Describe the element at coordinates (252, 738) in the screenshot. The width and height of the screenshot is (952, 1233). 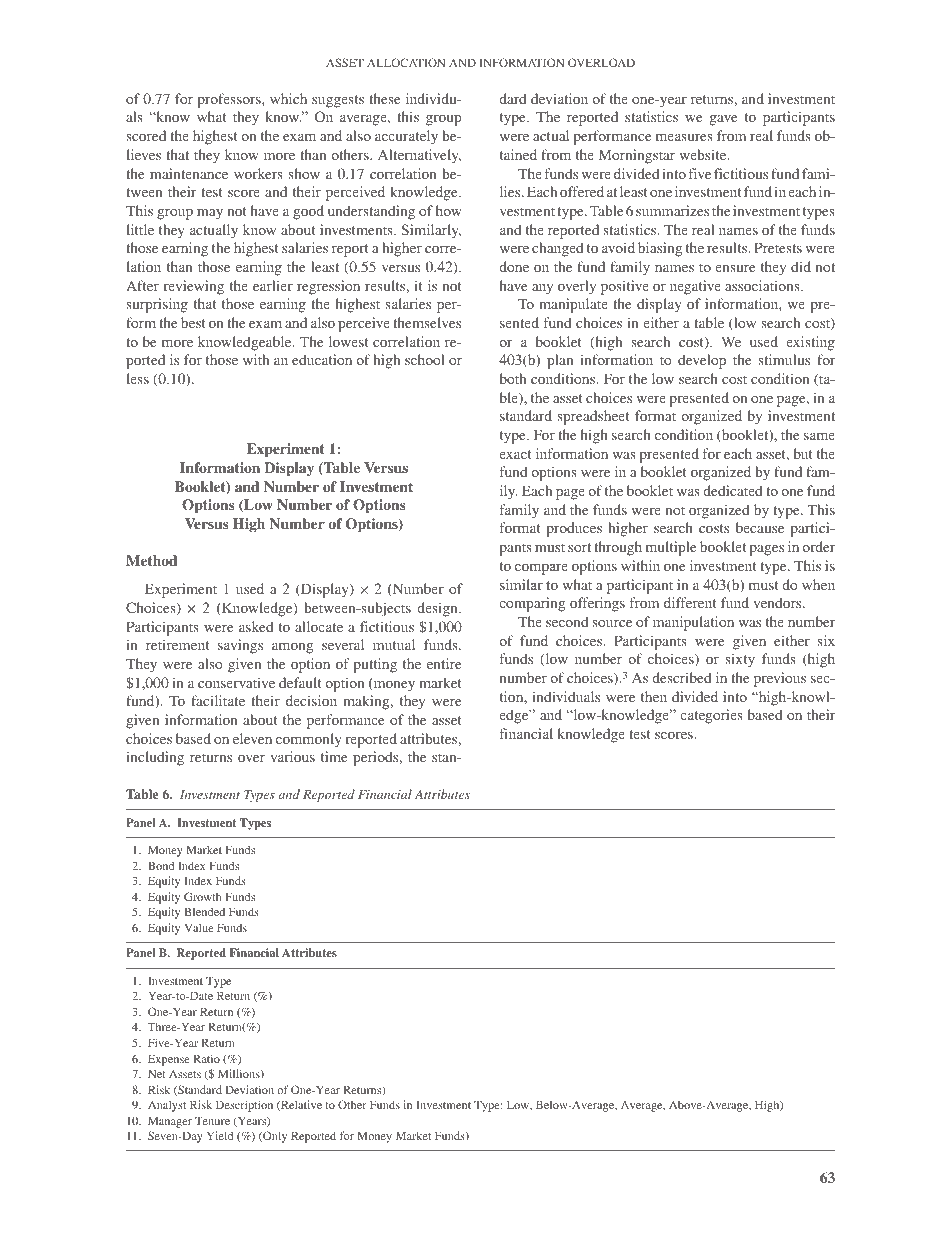
I see `eleven` at that location.
